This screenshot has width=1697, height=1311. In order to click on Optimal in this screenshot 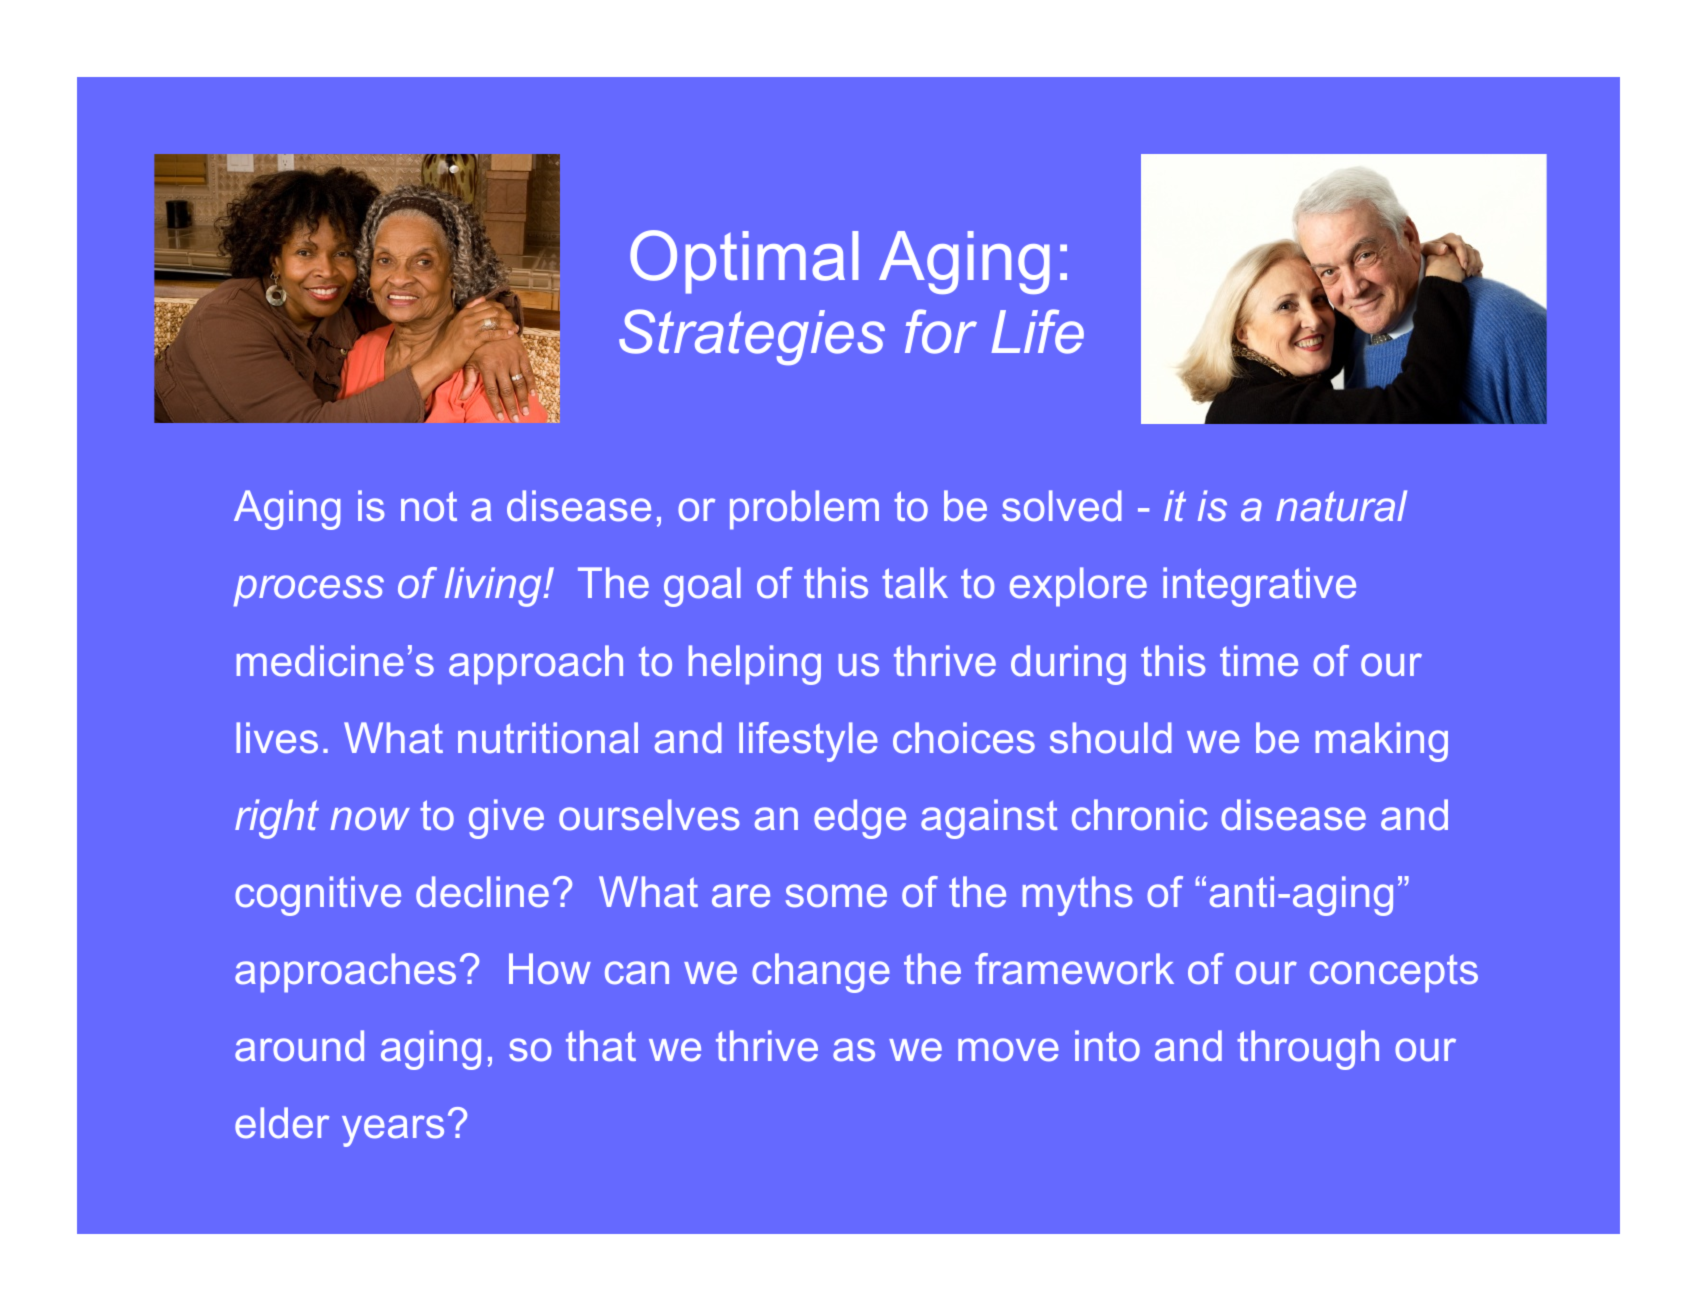, I will do `click(744, 262)`.
